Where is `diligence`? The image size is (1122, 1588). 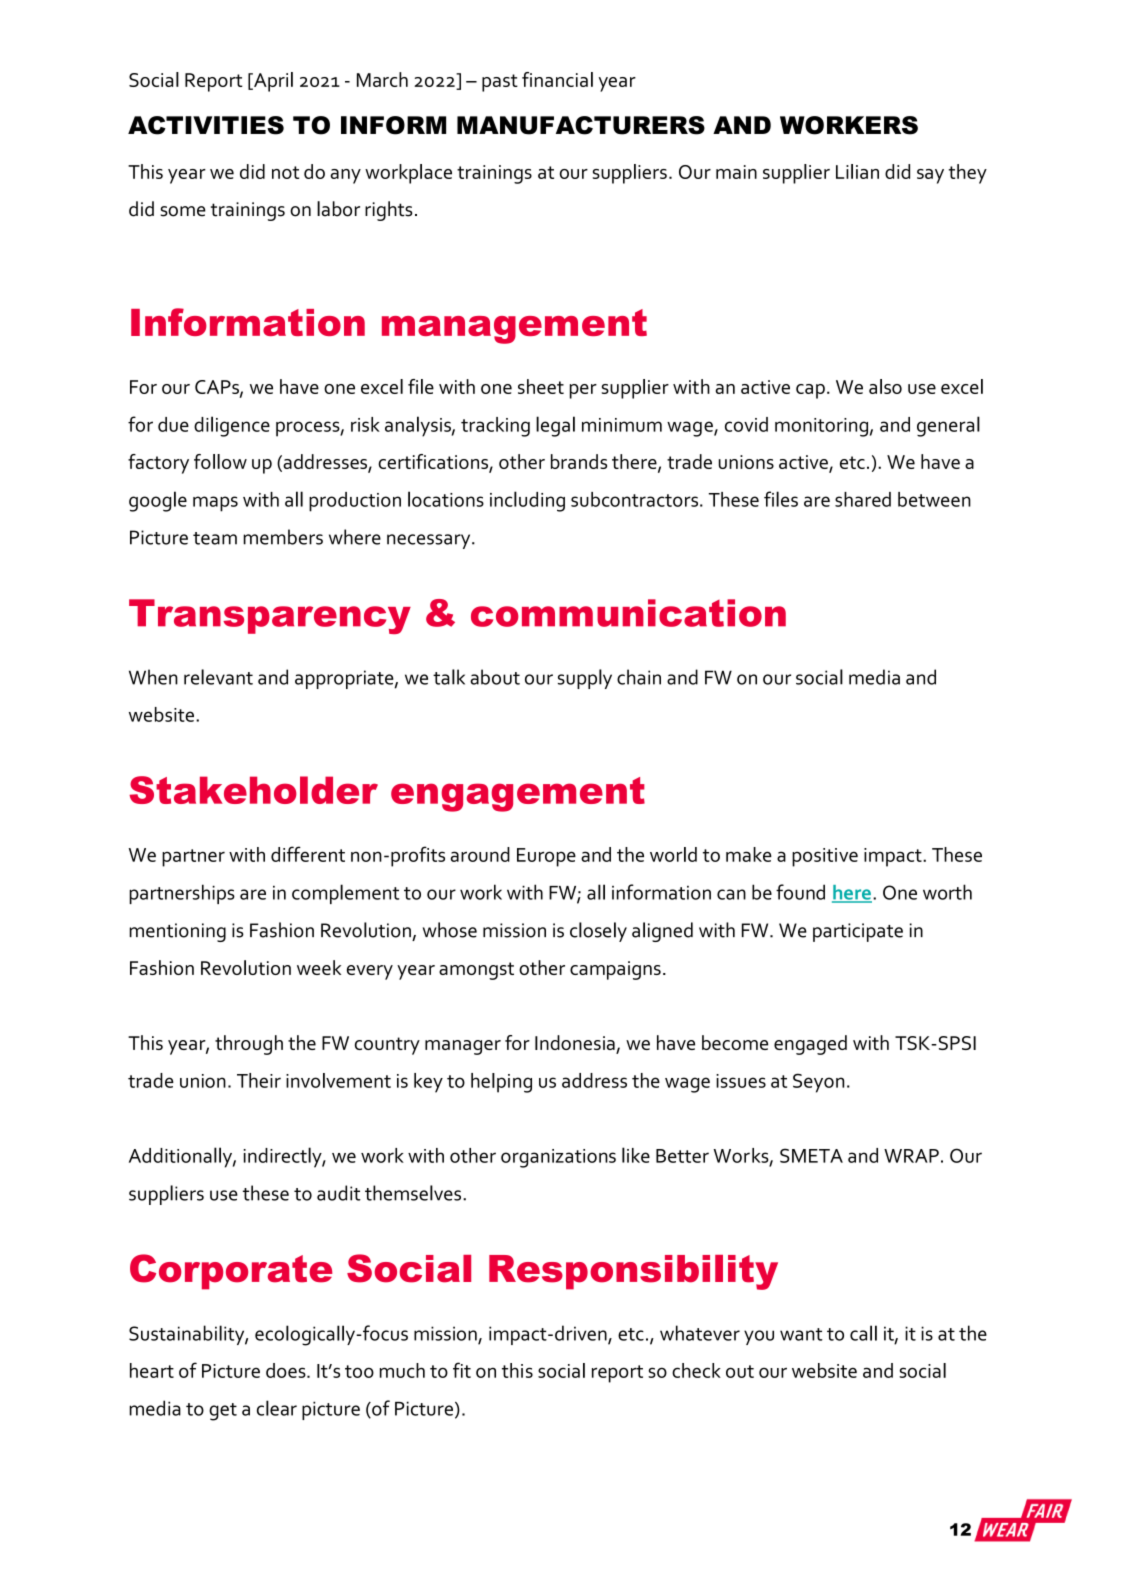 diligence is located at coordinates (232, 426).
